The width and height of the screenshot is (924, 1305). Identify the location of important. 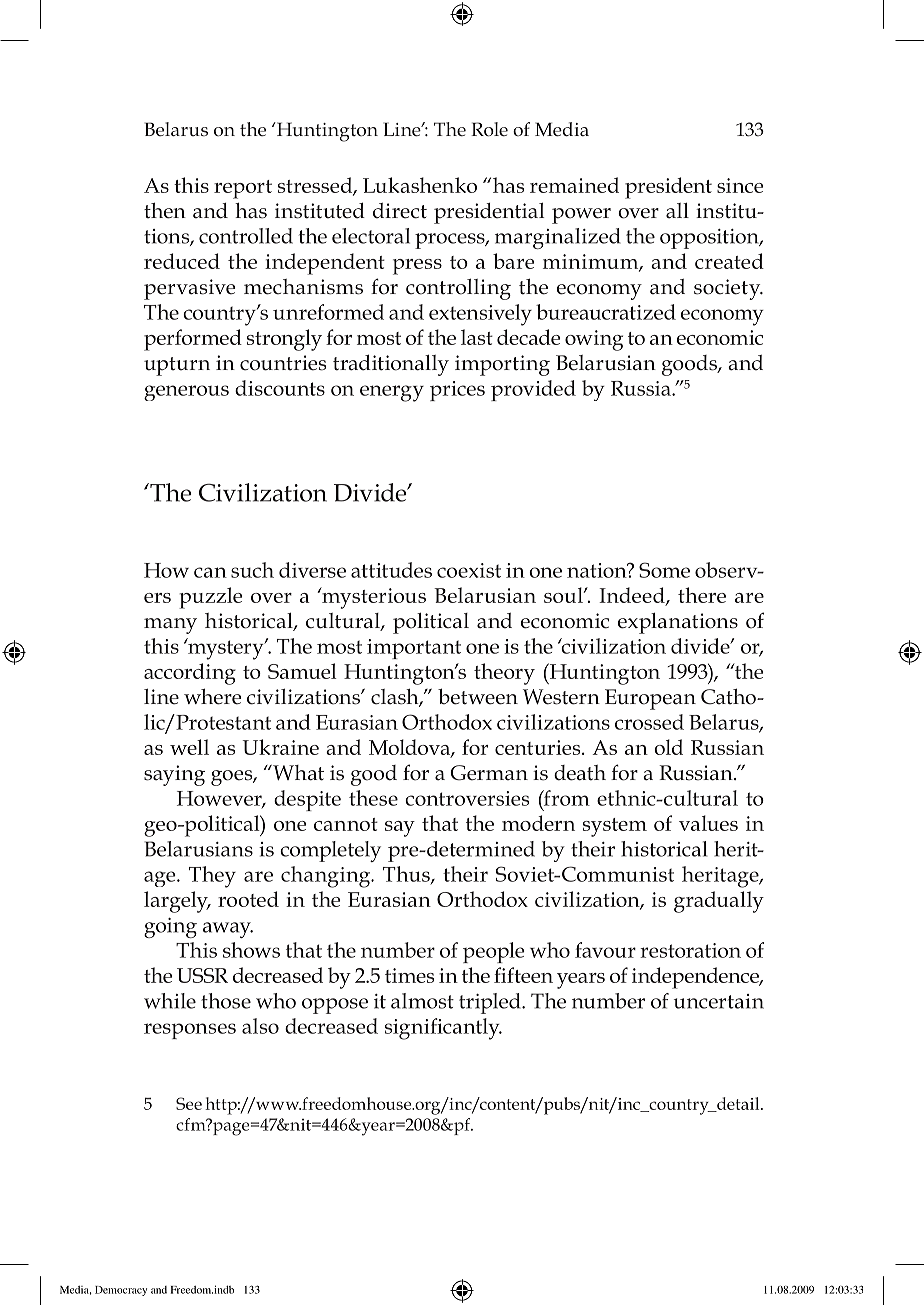
(414, 649).
